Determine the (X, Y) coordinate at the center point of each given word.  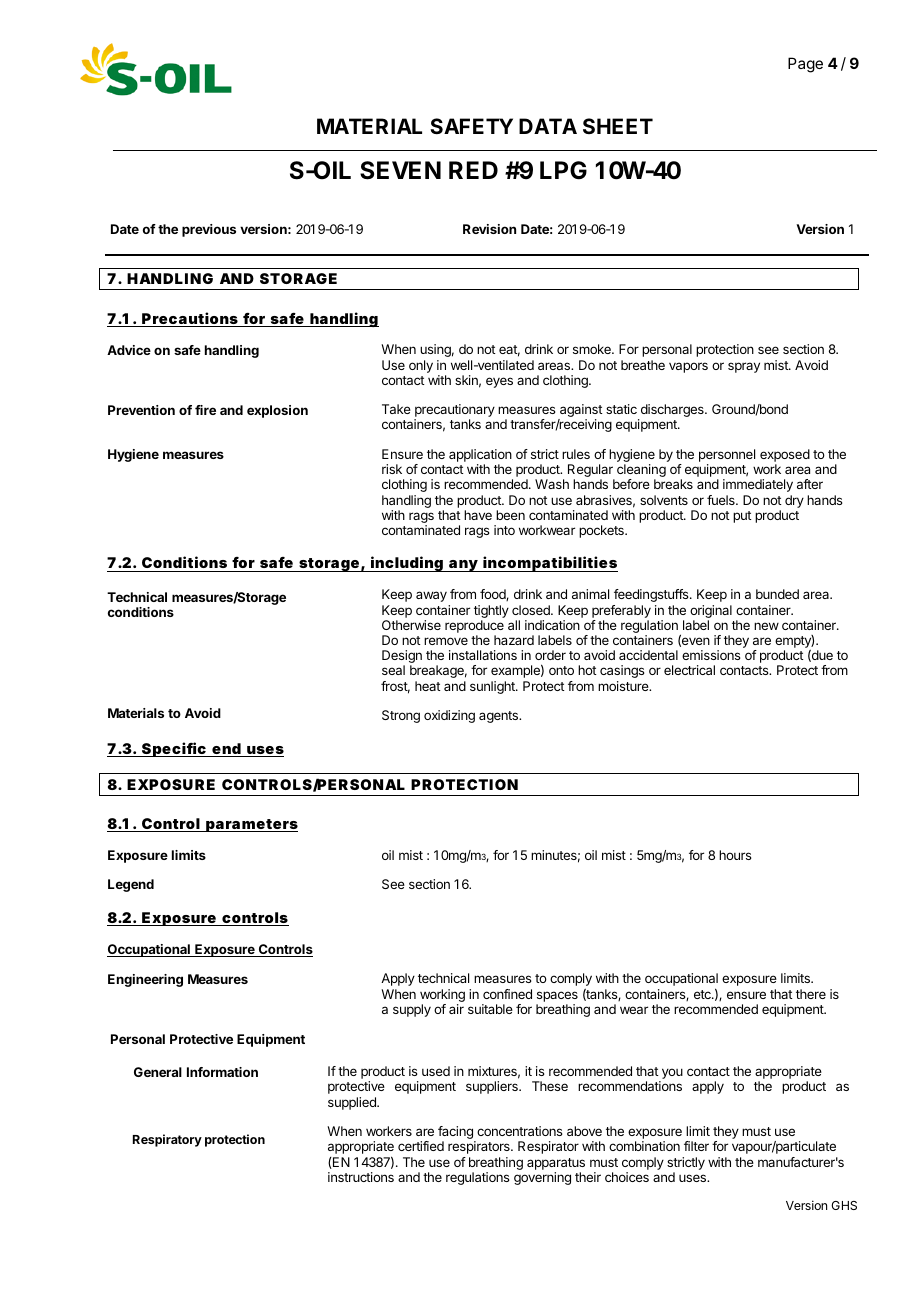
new (766, 626)
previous (209, 230)
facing (456, 1134)
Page (805, 65)
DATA (548, 126)
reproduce (474, 628)
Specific (175, 749)
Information (222, 1072)
